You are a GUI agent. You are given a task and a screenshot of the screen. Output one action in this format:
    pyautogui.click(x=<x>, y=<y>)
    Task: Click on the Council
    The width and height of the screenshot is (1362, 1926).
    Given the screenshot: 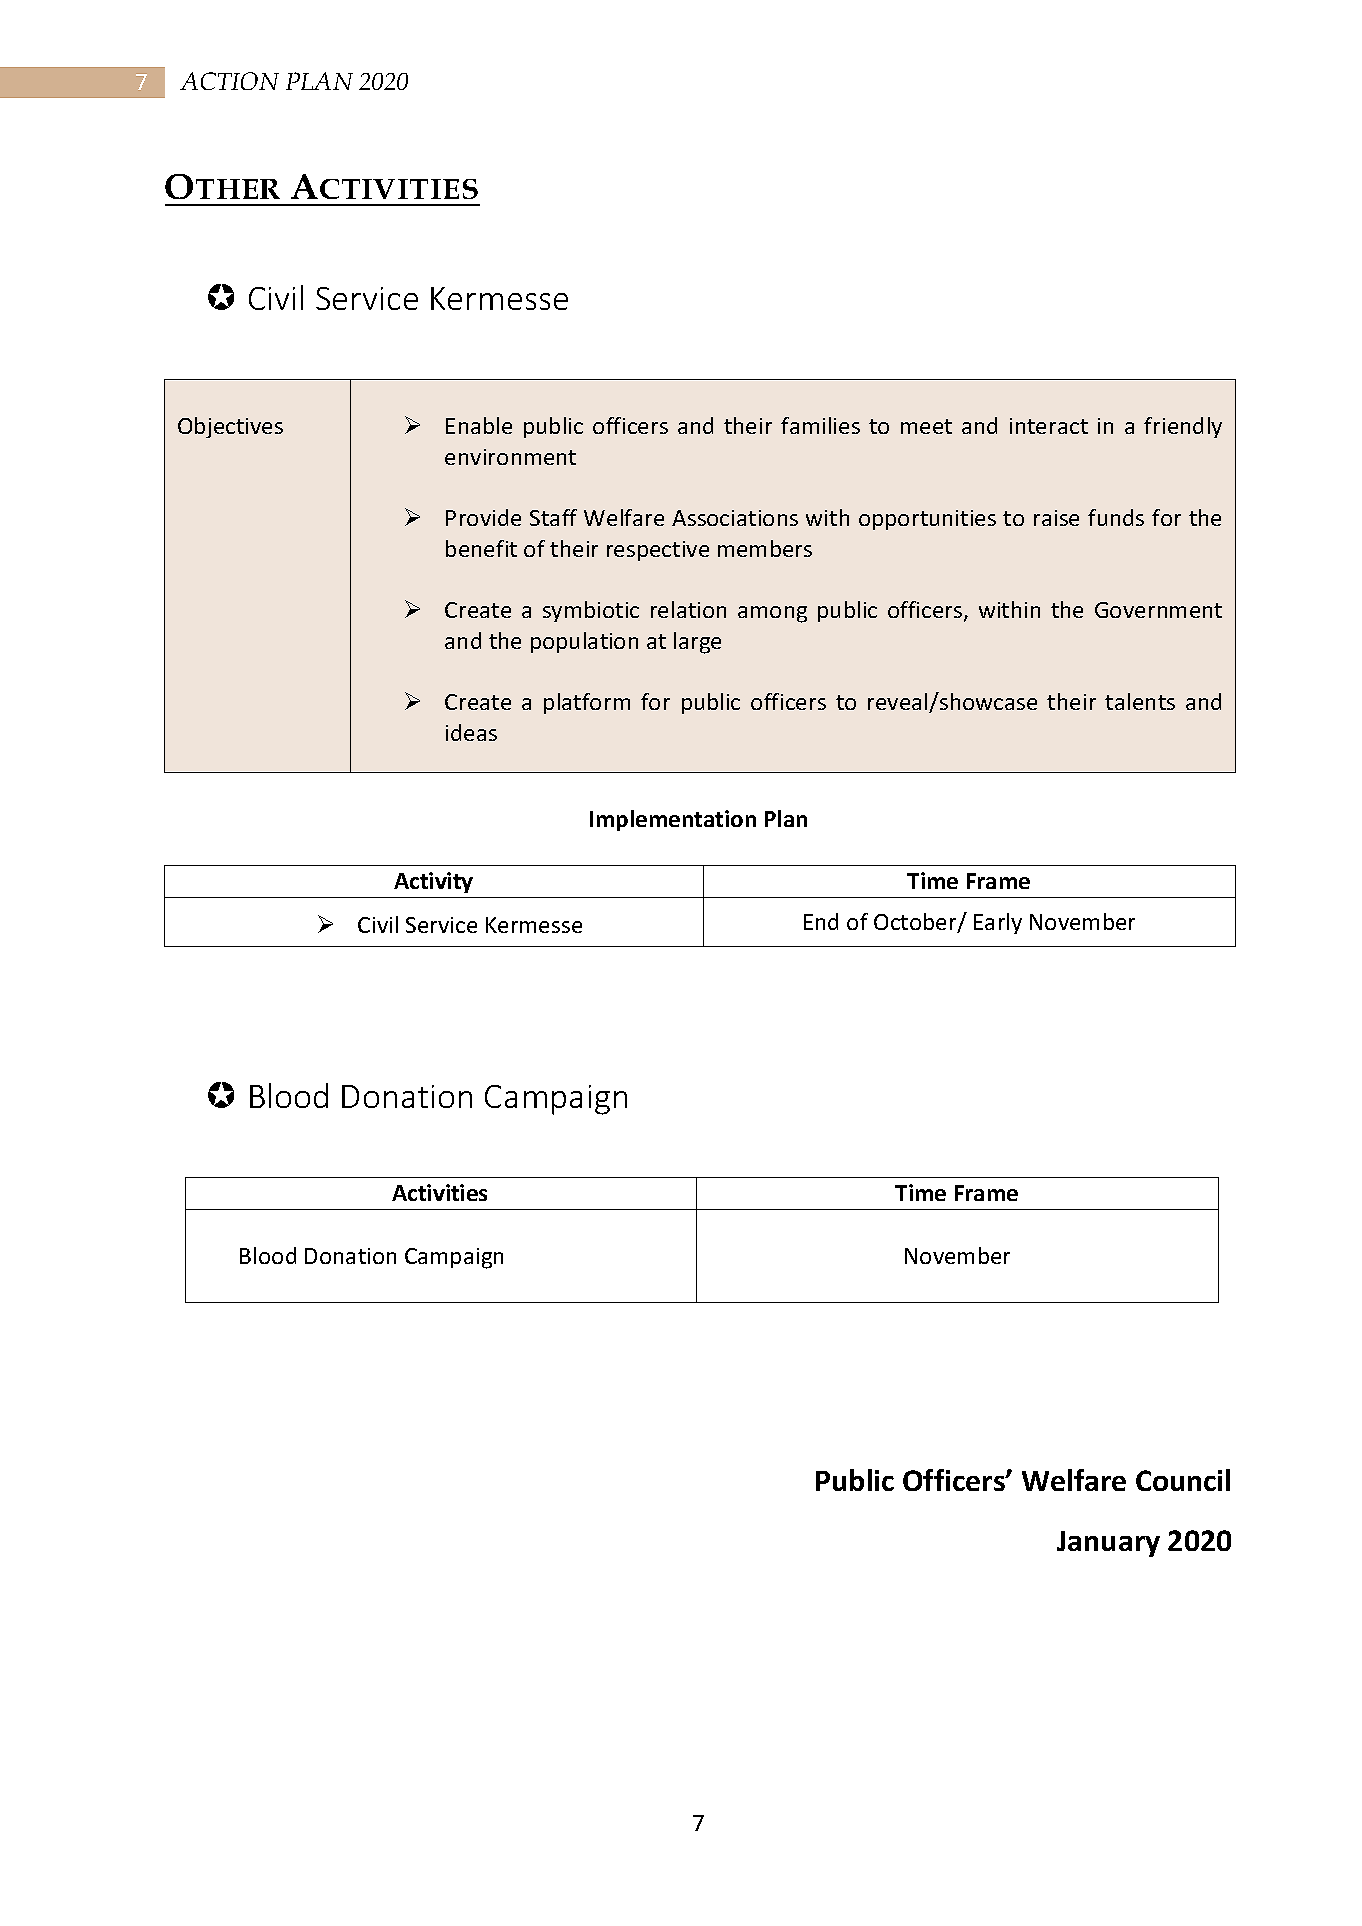 What is the action you would take?
    pyautogui.click(x=1183, y=1480)
